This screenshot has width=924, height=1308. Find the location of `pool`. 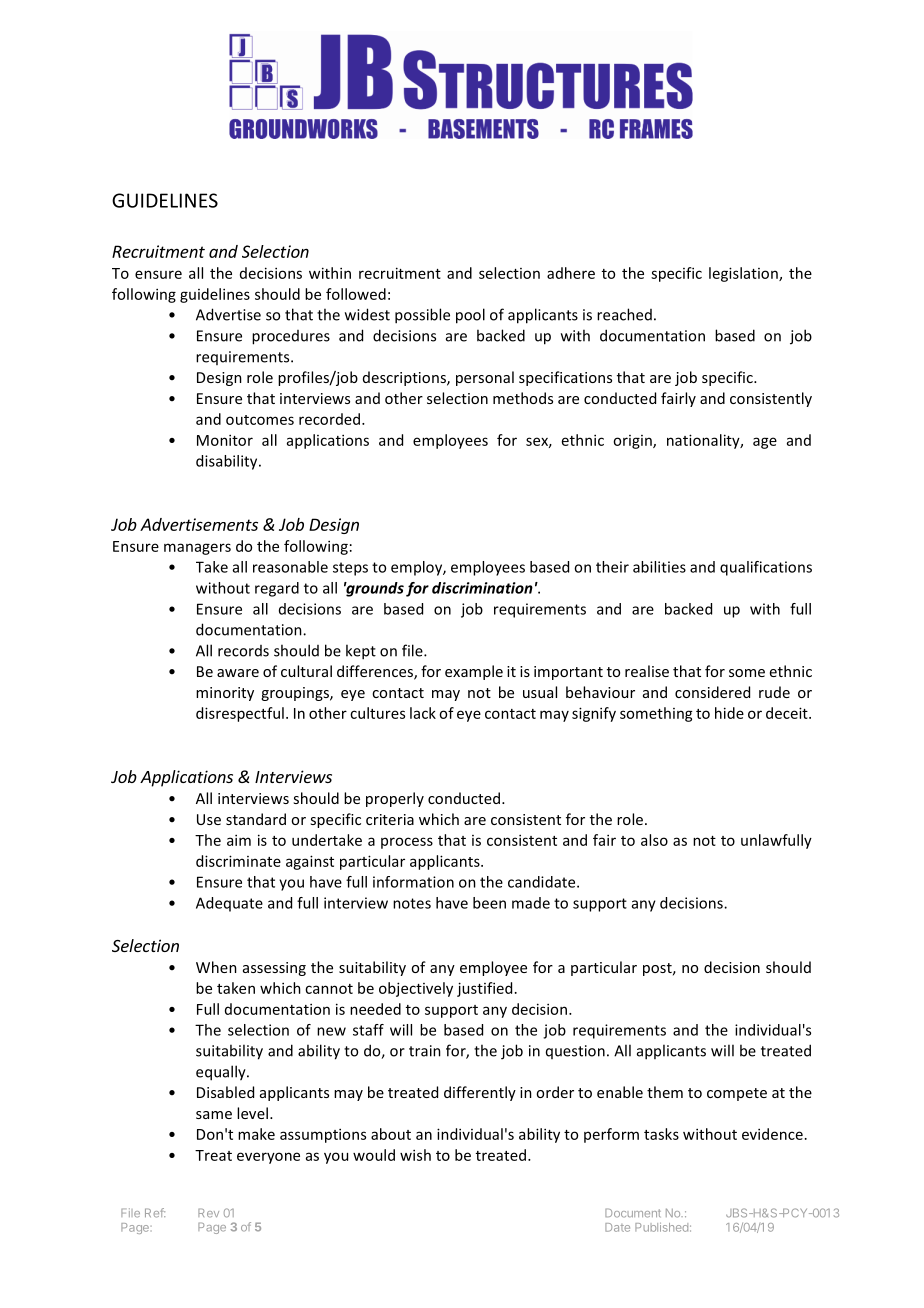

pool is located at coordinates (470, 316).
